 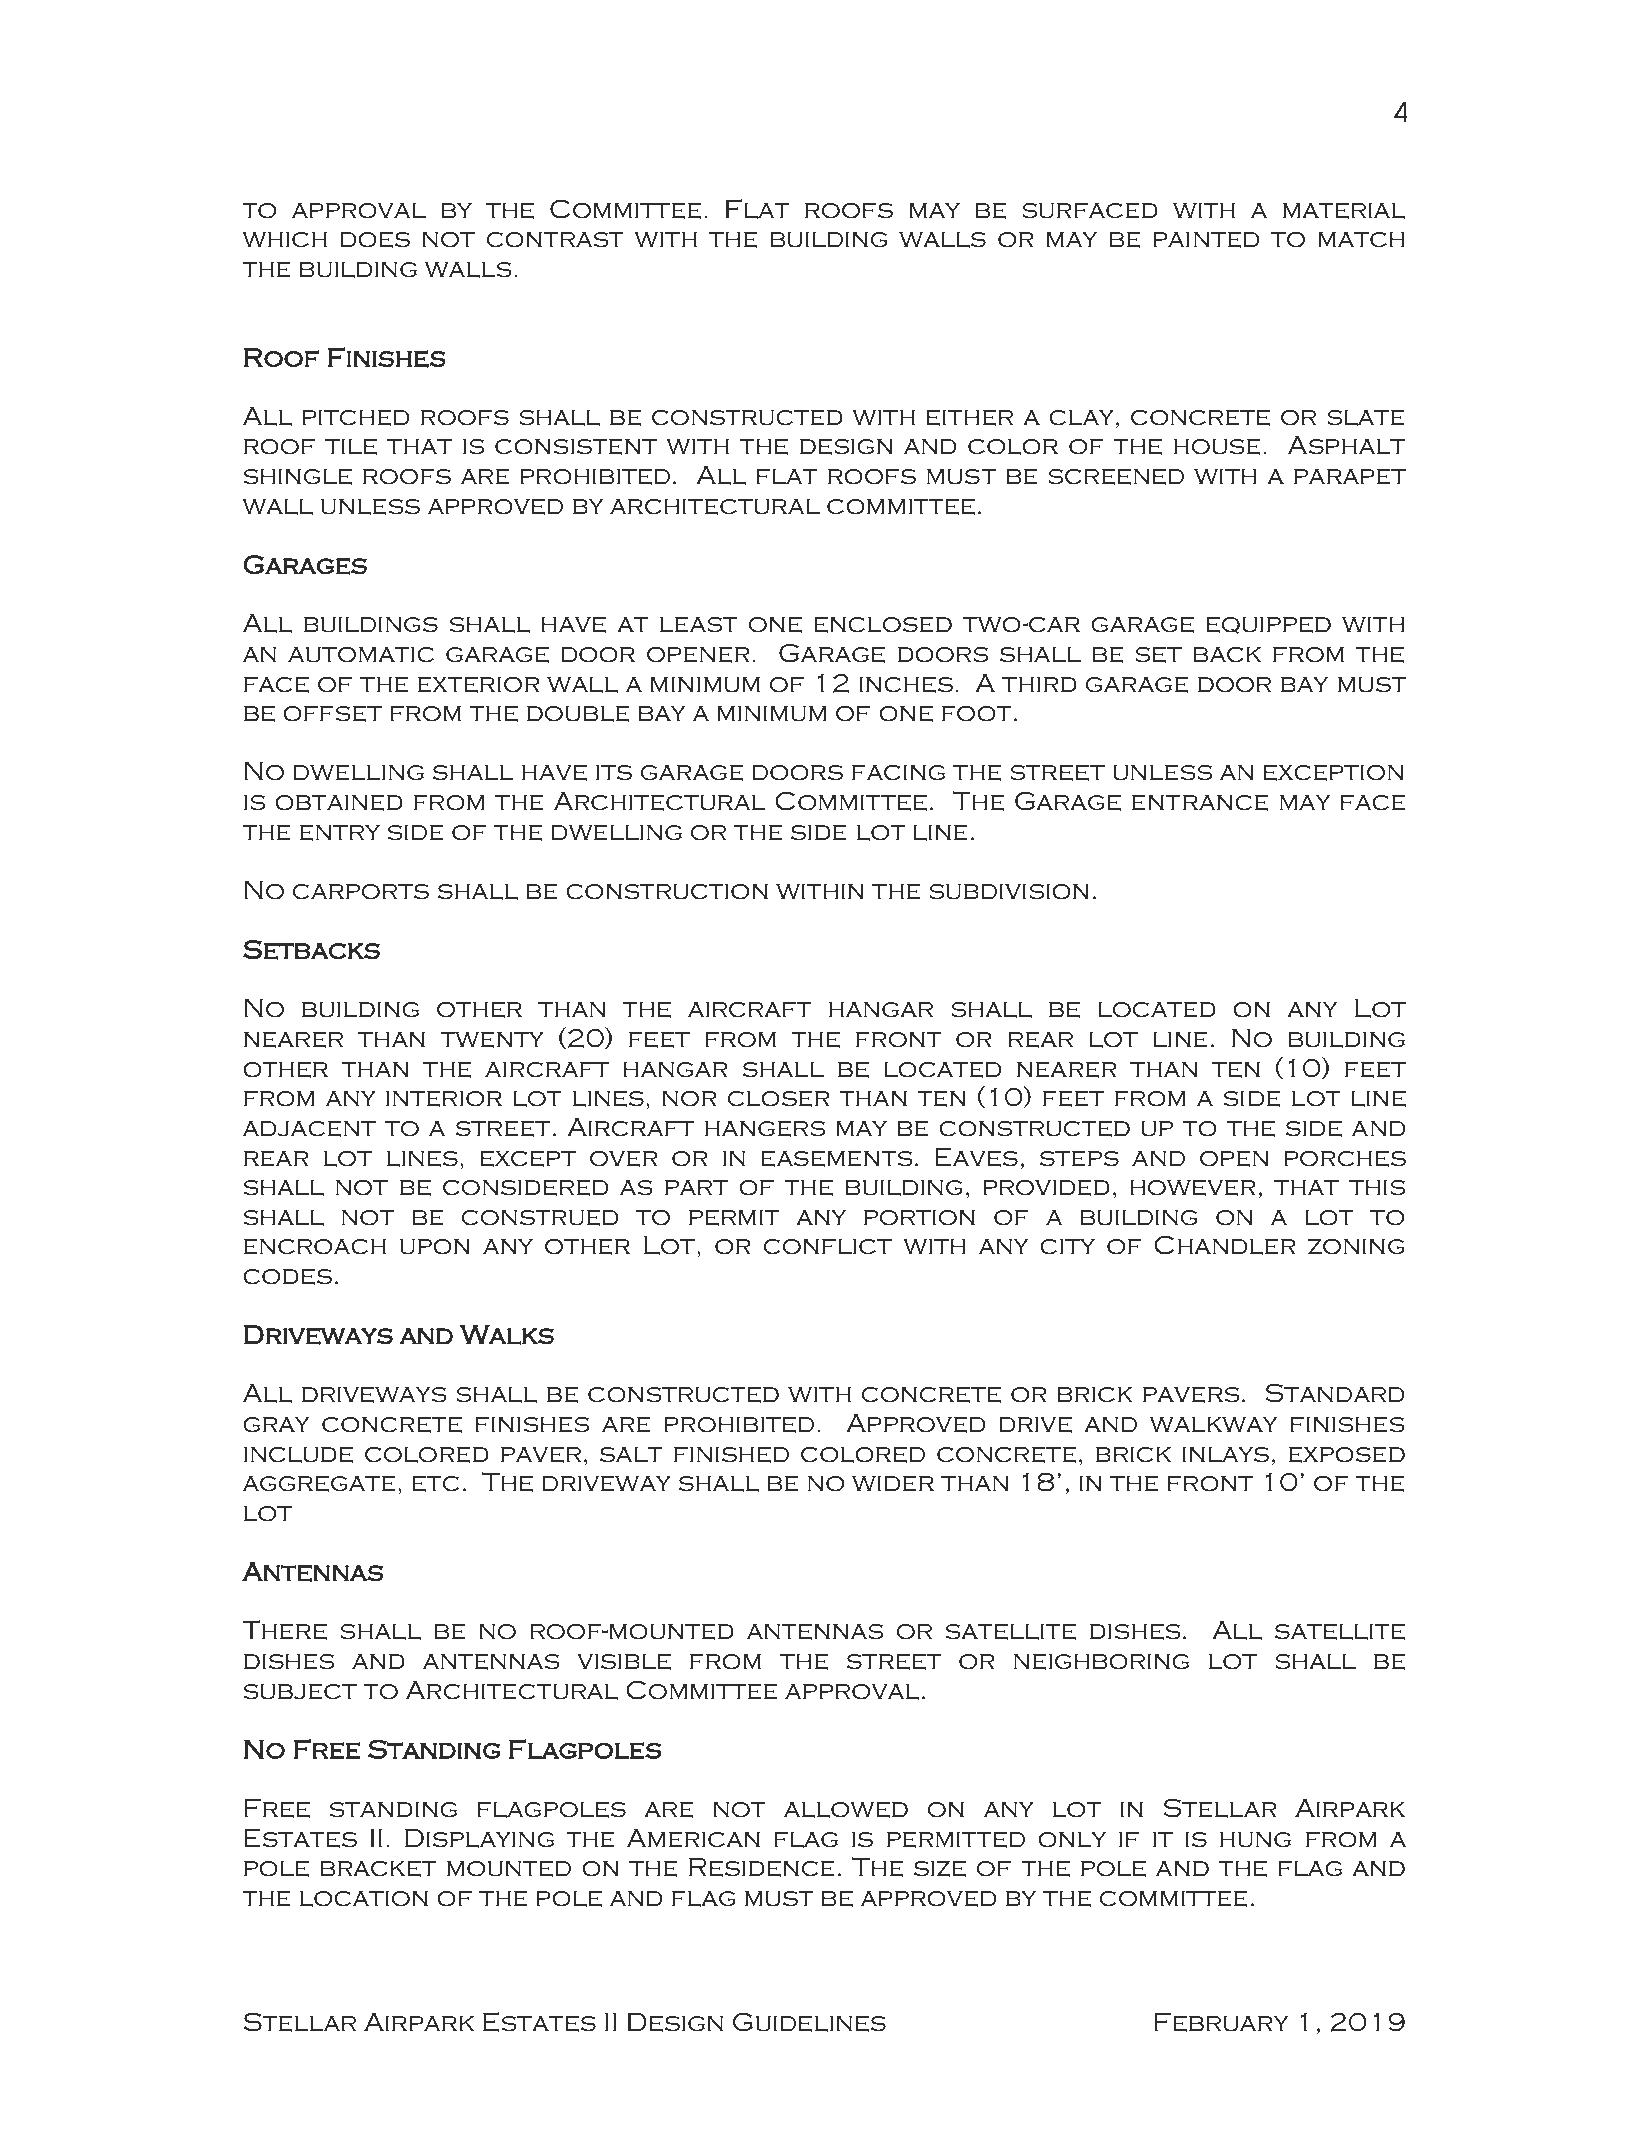 What do you see at coordinates (1206, 239) in the screenshot?
I see `painted` at bounding box center [1206, 239].
